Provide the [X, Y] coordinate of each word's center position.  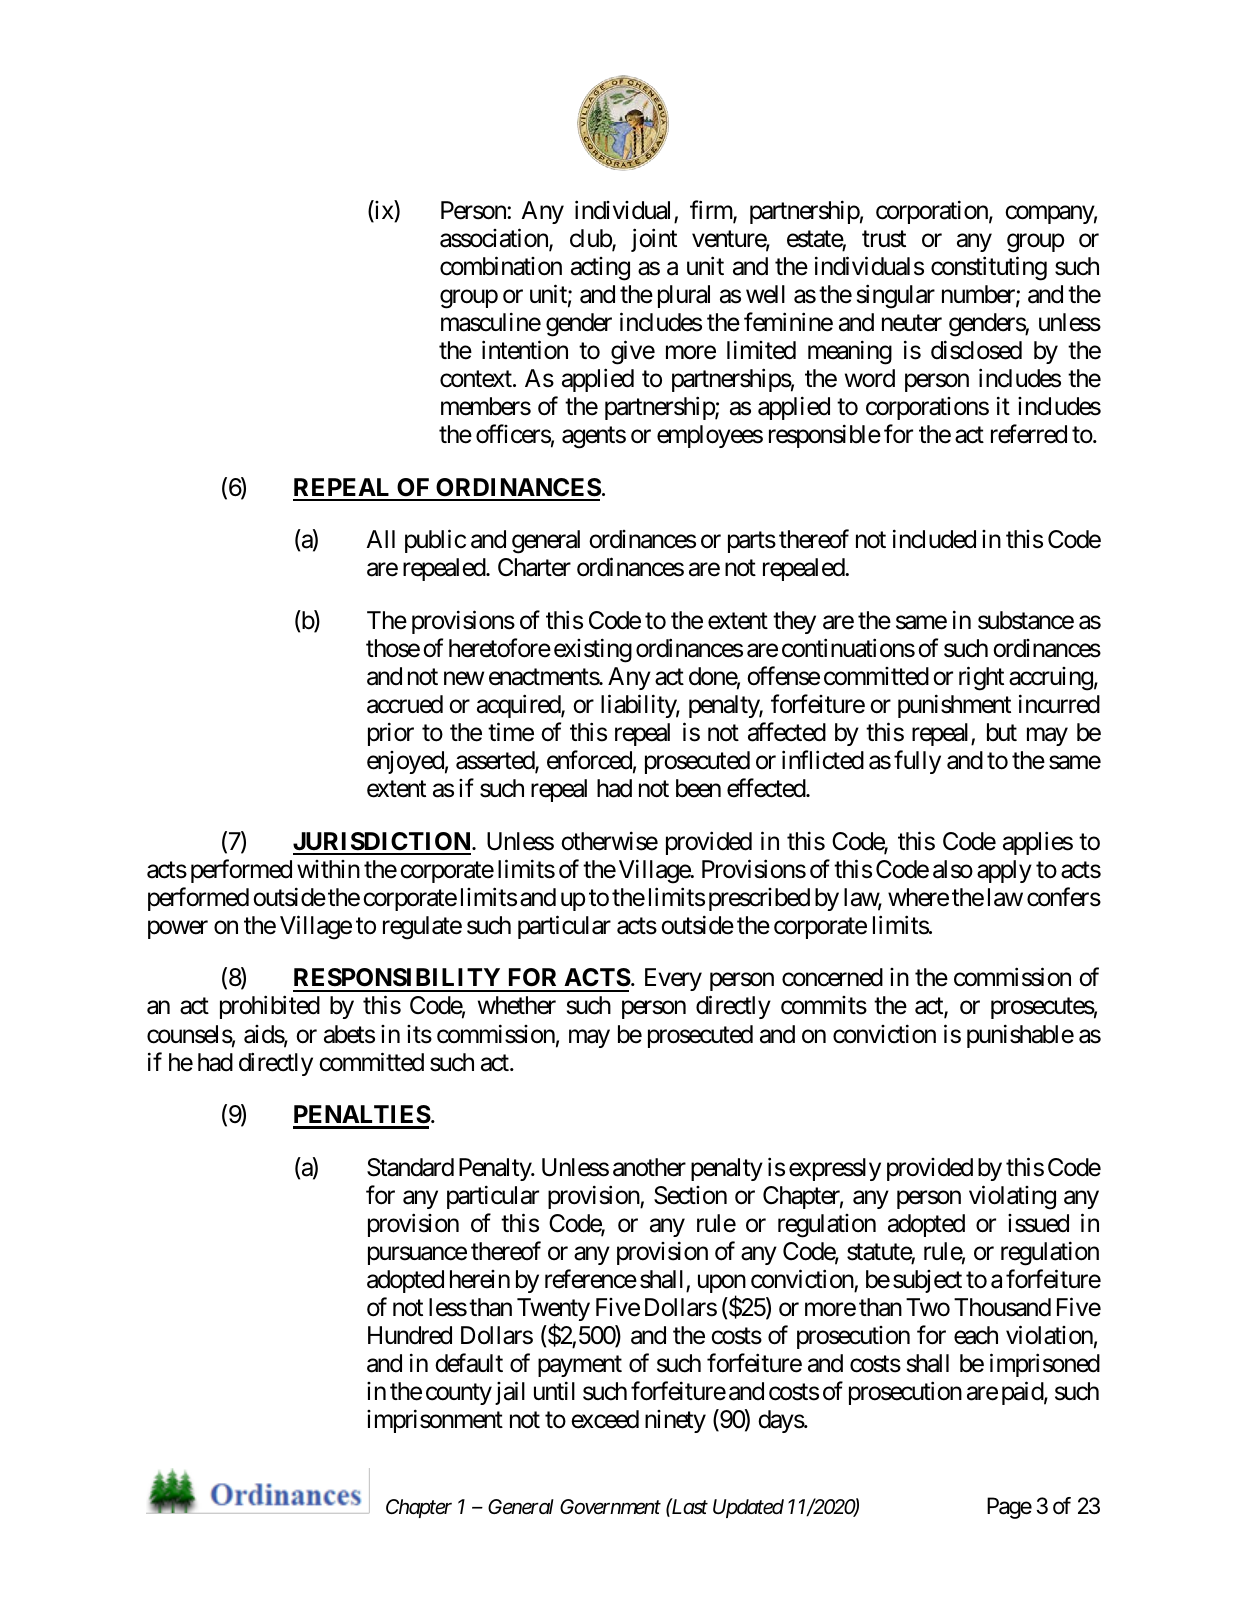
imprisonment [435, 1421]
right [981, 678]
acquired [519, 706]
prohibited [270, 1007]
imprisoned [1045, 1365]
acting [600, 269]
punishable [1020, 1036]
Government [610, 1507]
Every [673, 979]
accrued [405, 704]
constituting [989, 268]
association [495, 239]
